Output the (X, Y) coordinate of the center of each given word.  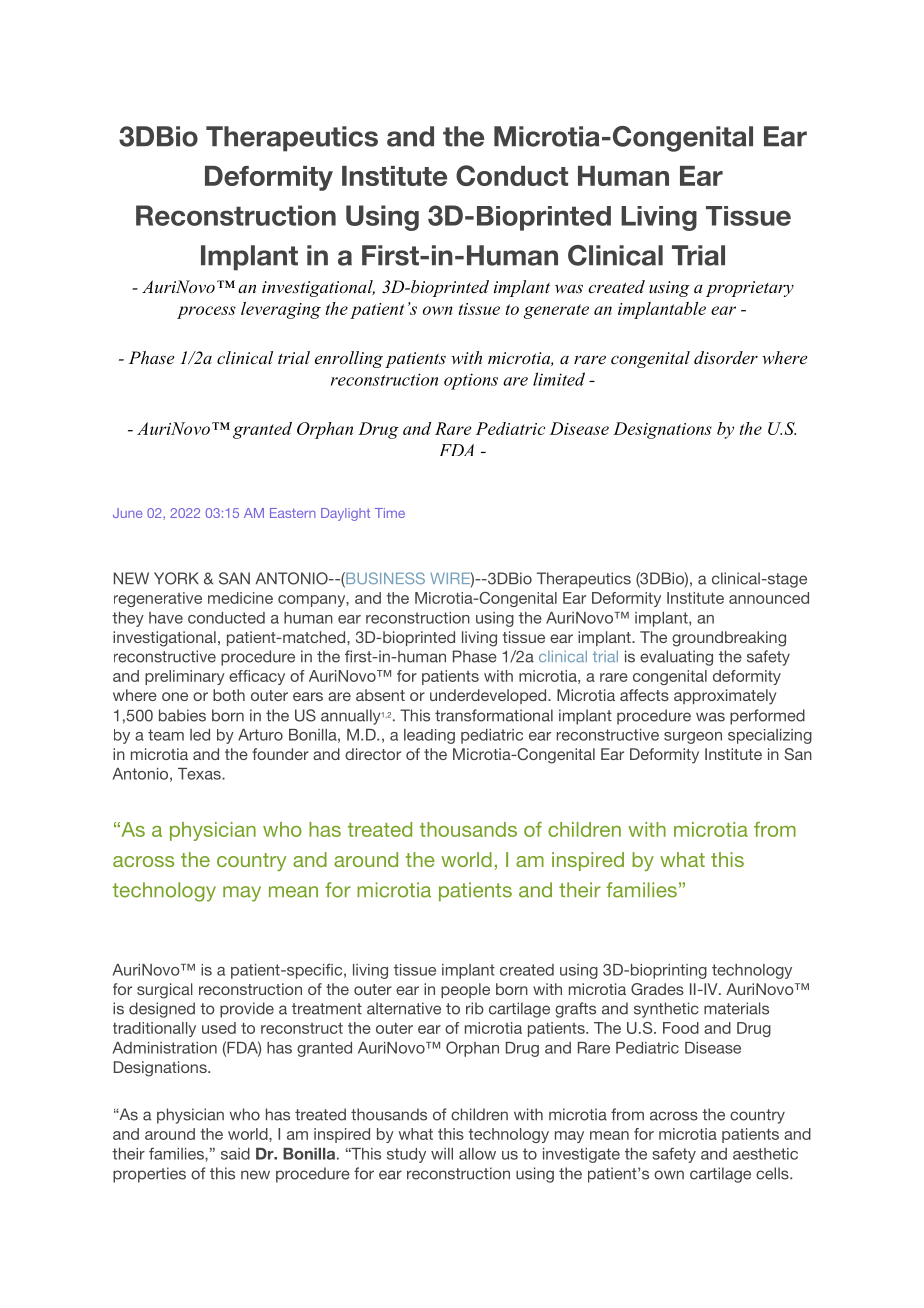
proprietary (750, 289)
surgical (165, 991)
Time (390, 513)
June (127, 513)
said (235, 1154)
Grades (657, 989)
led (200, 735)
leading (429, 736)
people (465, 990)
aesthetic (765, 1154)
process (206, 312)
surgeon (693, 738)
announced (769, 598)
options (471, 381)
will (442, 1154)
